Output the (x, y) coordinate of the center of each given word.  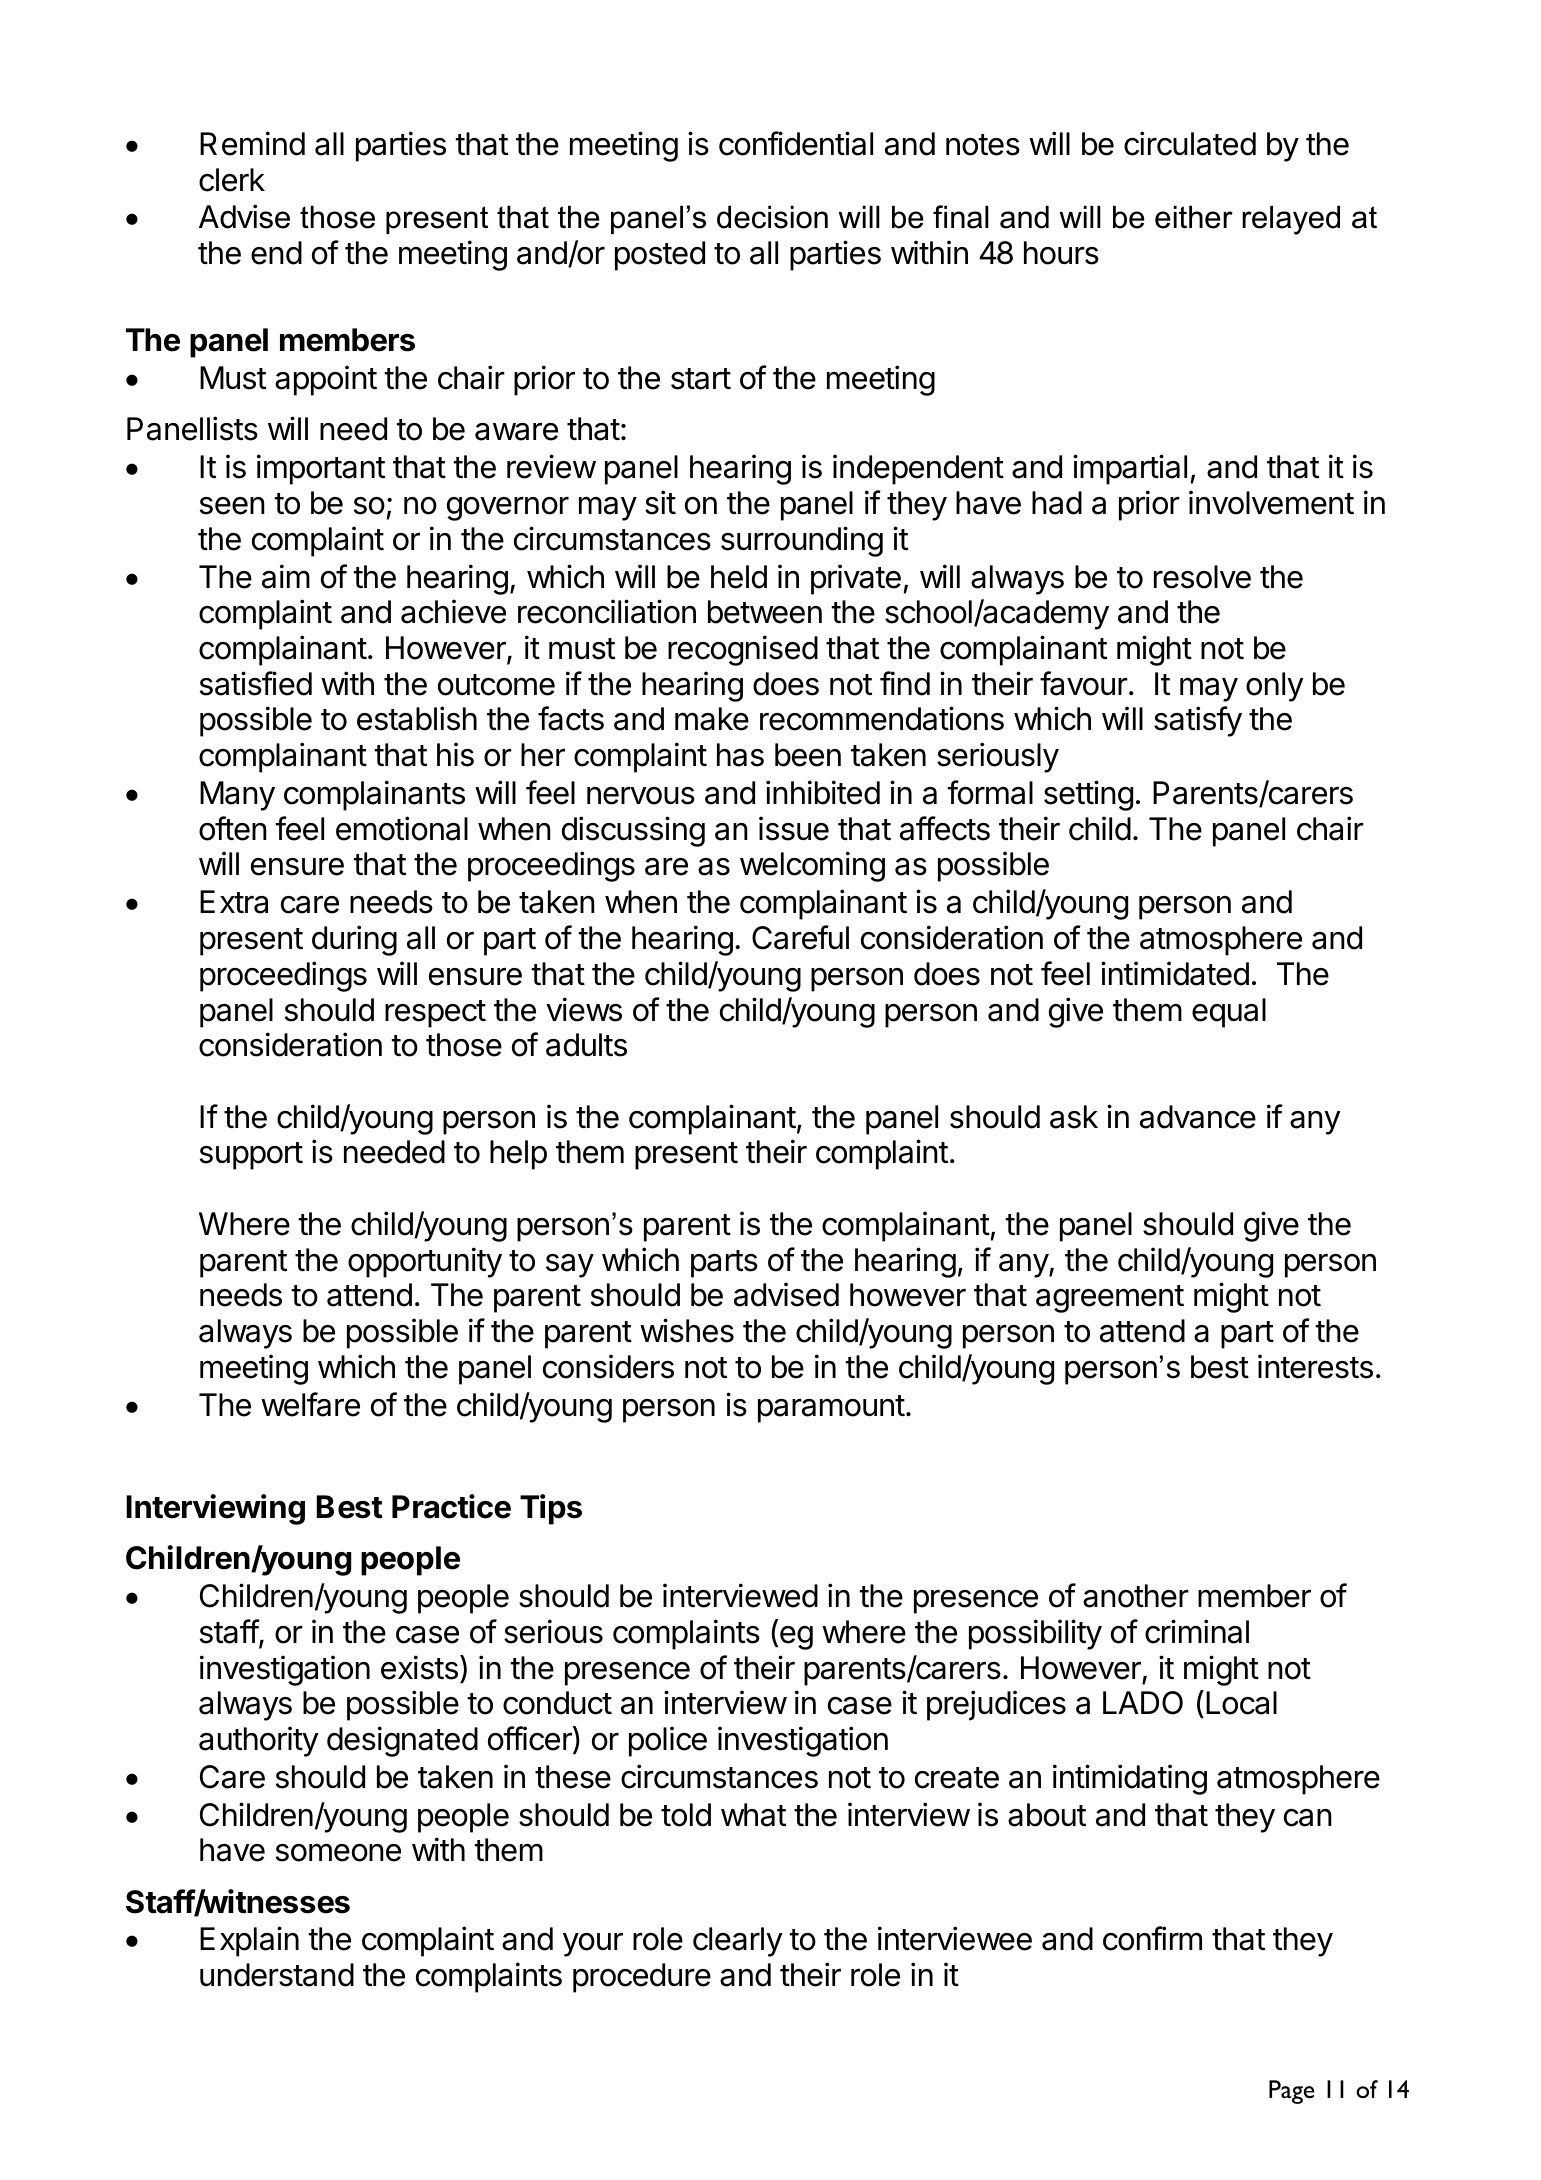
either (1194, 217)
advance (1198, 1117)
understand (277, 1975)
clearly (738, 1942)
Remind (252, 143)
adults (586, 1045)
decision (772, 217)
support (251, 1156)
